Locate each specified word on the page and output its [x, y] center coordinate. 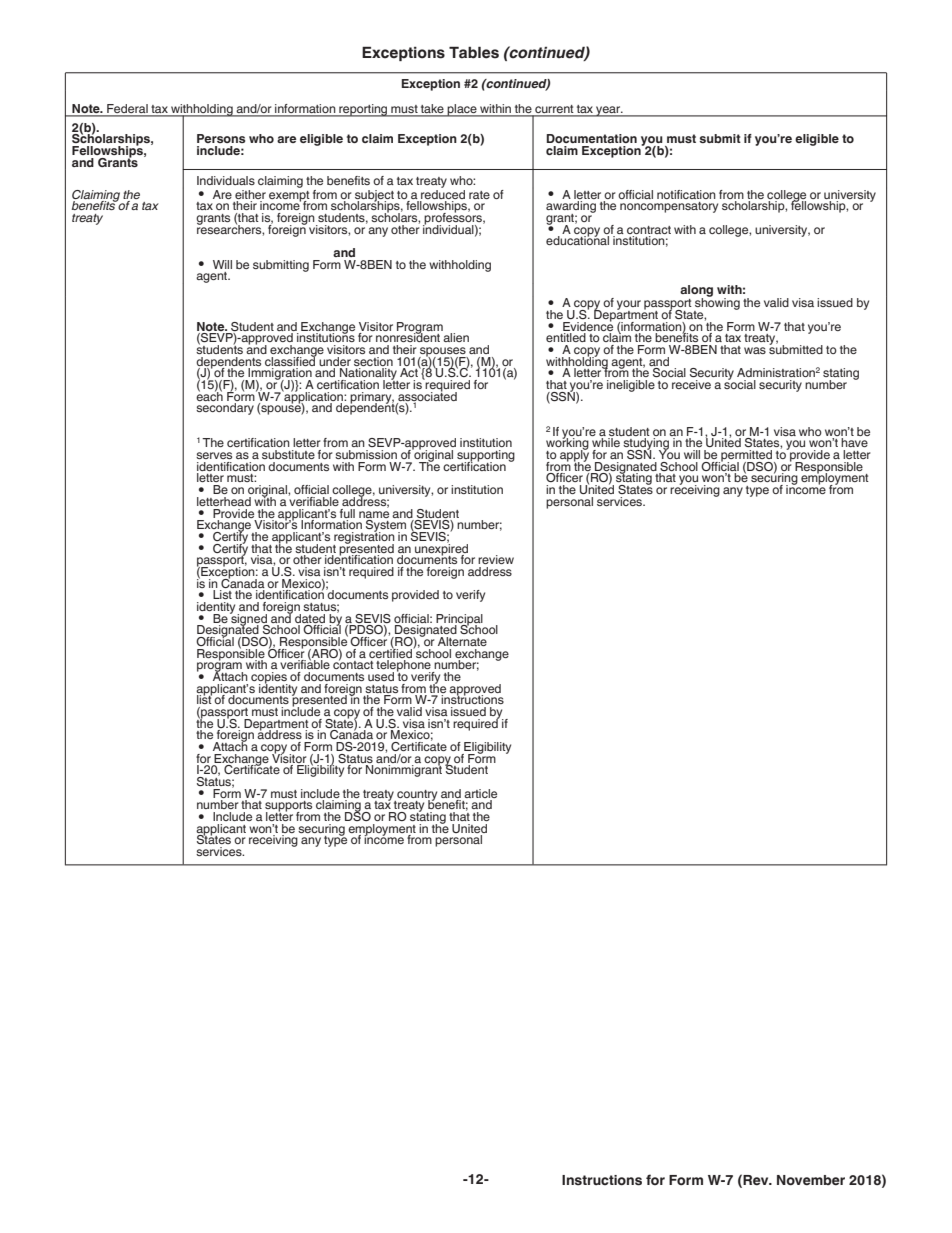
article [480, 793]
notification [686, 194]
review [496, 559]
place [462, 110]
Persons [221, 138]
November [811, 1180]
